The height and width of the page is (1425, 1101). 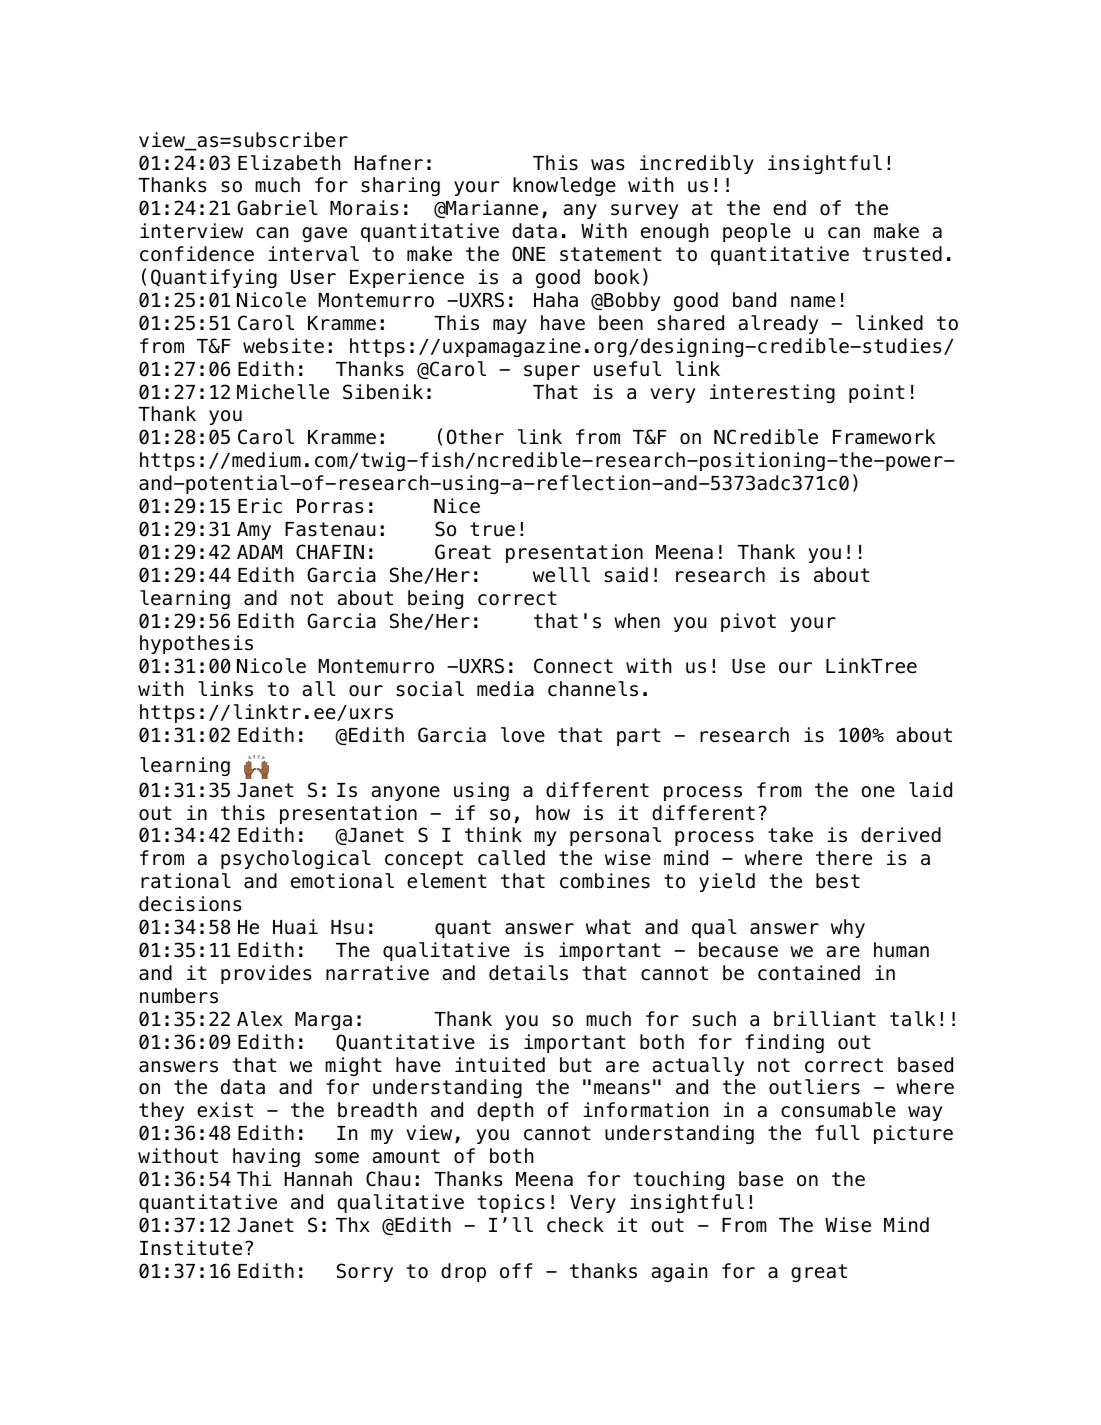 I want to click on Other, so click(x=475, y=437).
